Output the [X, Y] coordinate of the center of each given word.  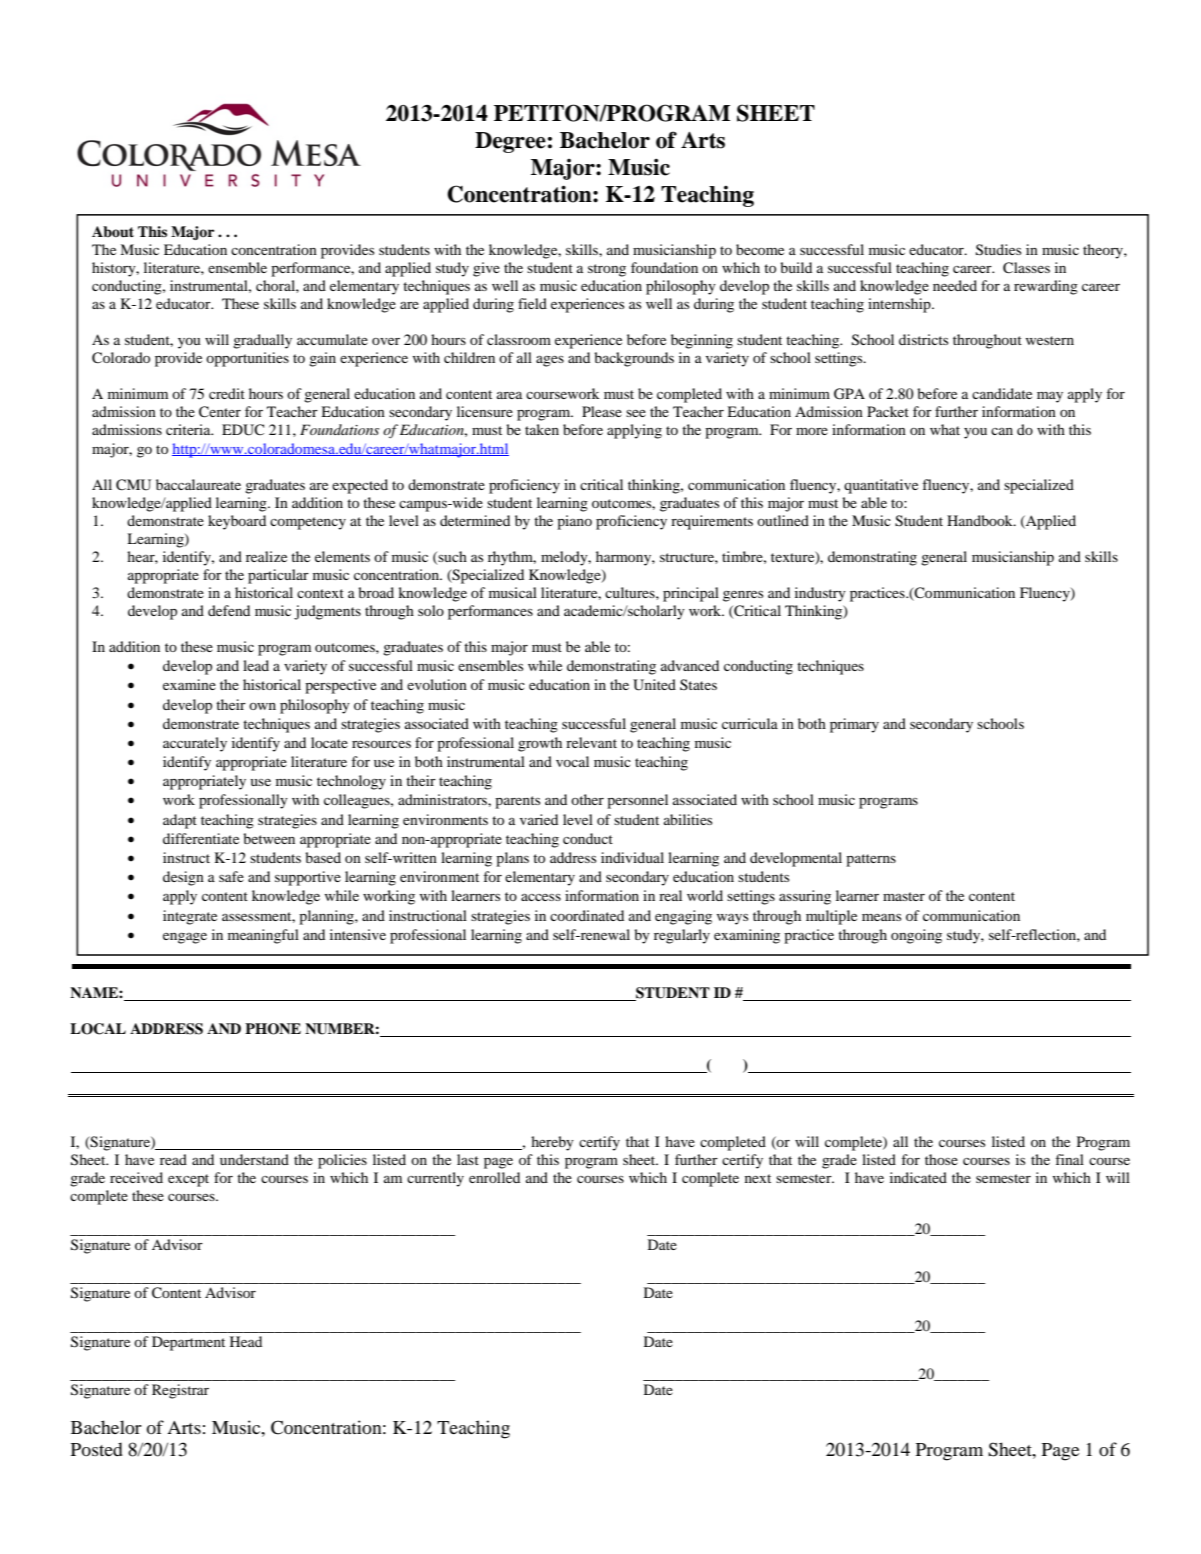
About [113, 231]
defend [229, 610]
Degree [510, 142]
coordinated [587, 915]
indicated [918, 1177]
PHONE [273, 1029]
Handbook [981, 520]
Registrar [180, 1391]
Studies [998, 250]
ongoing [916, 936]
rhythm [512, 558]
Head [246, 1341]
